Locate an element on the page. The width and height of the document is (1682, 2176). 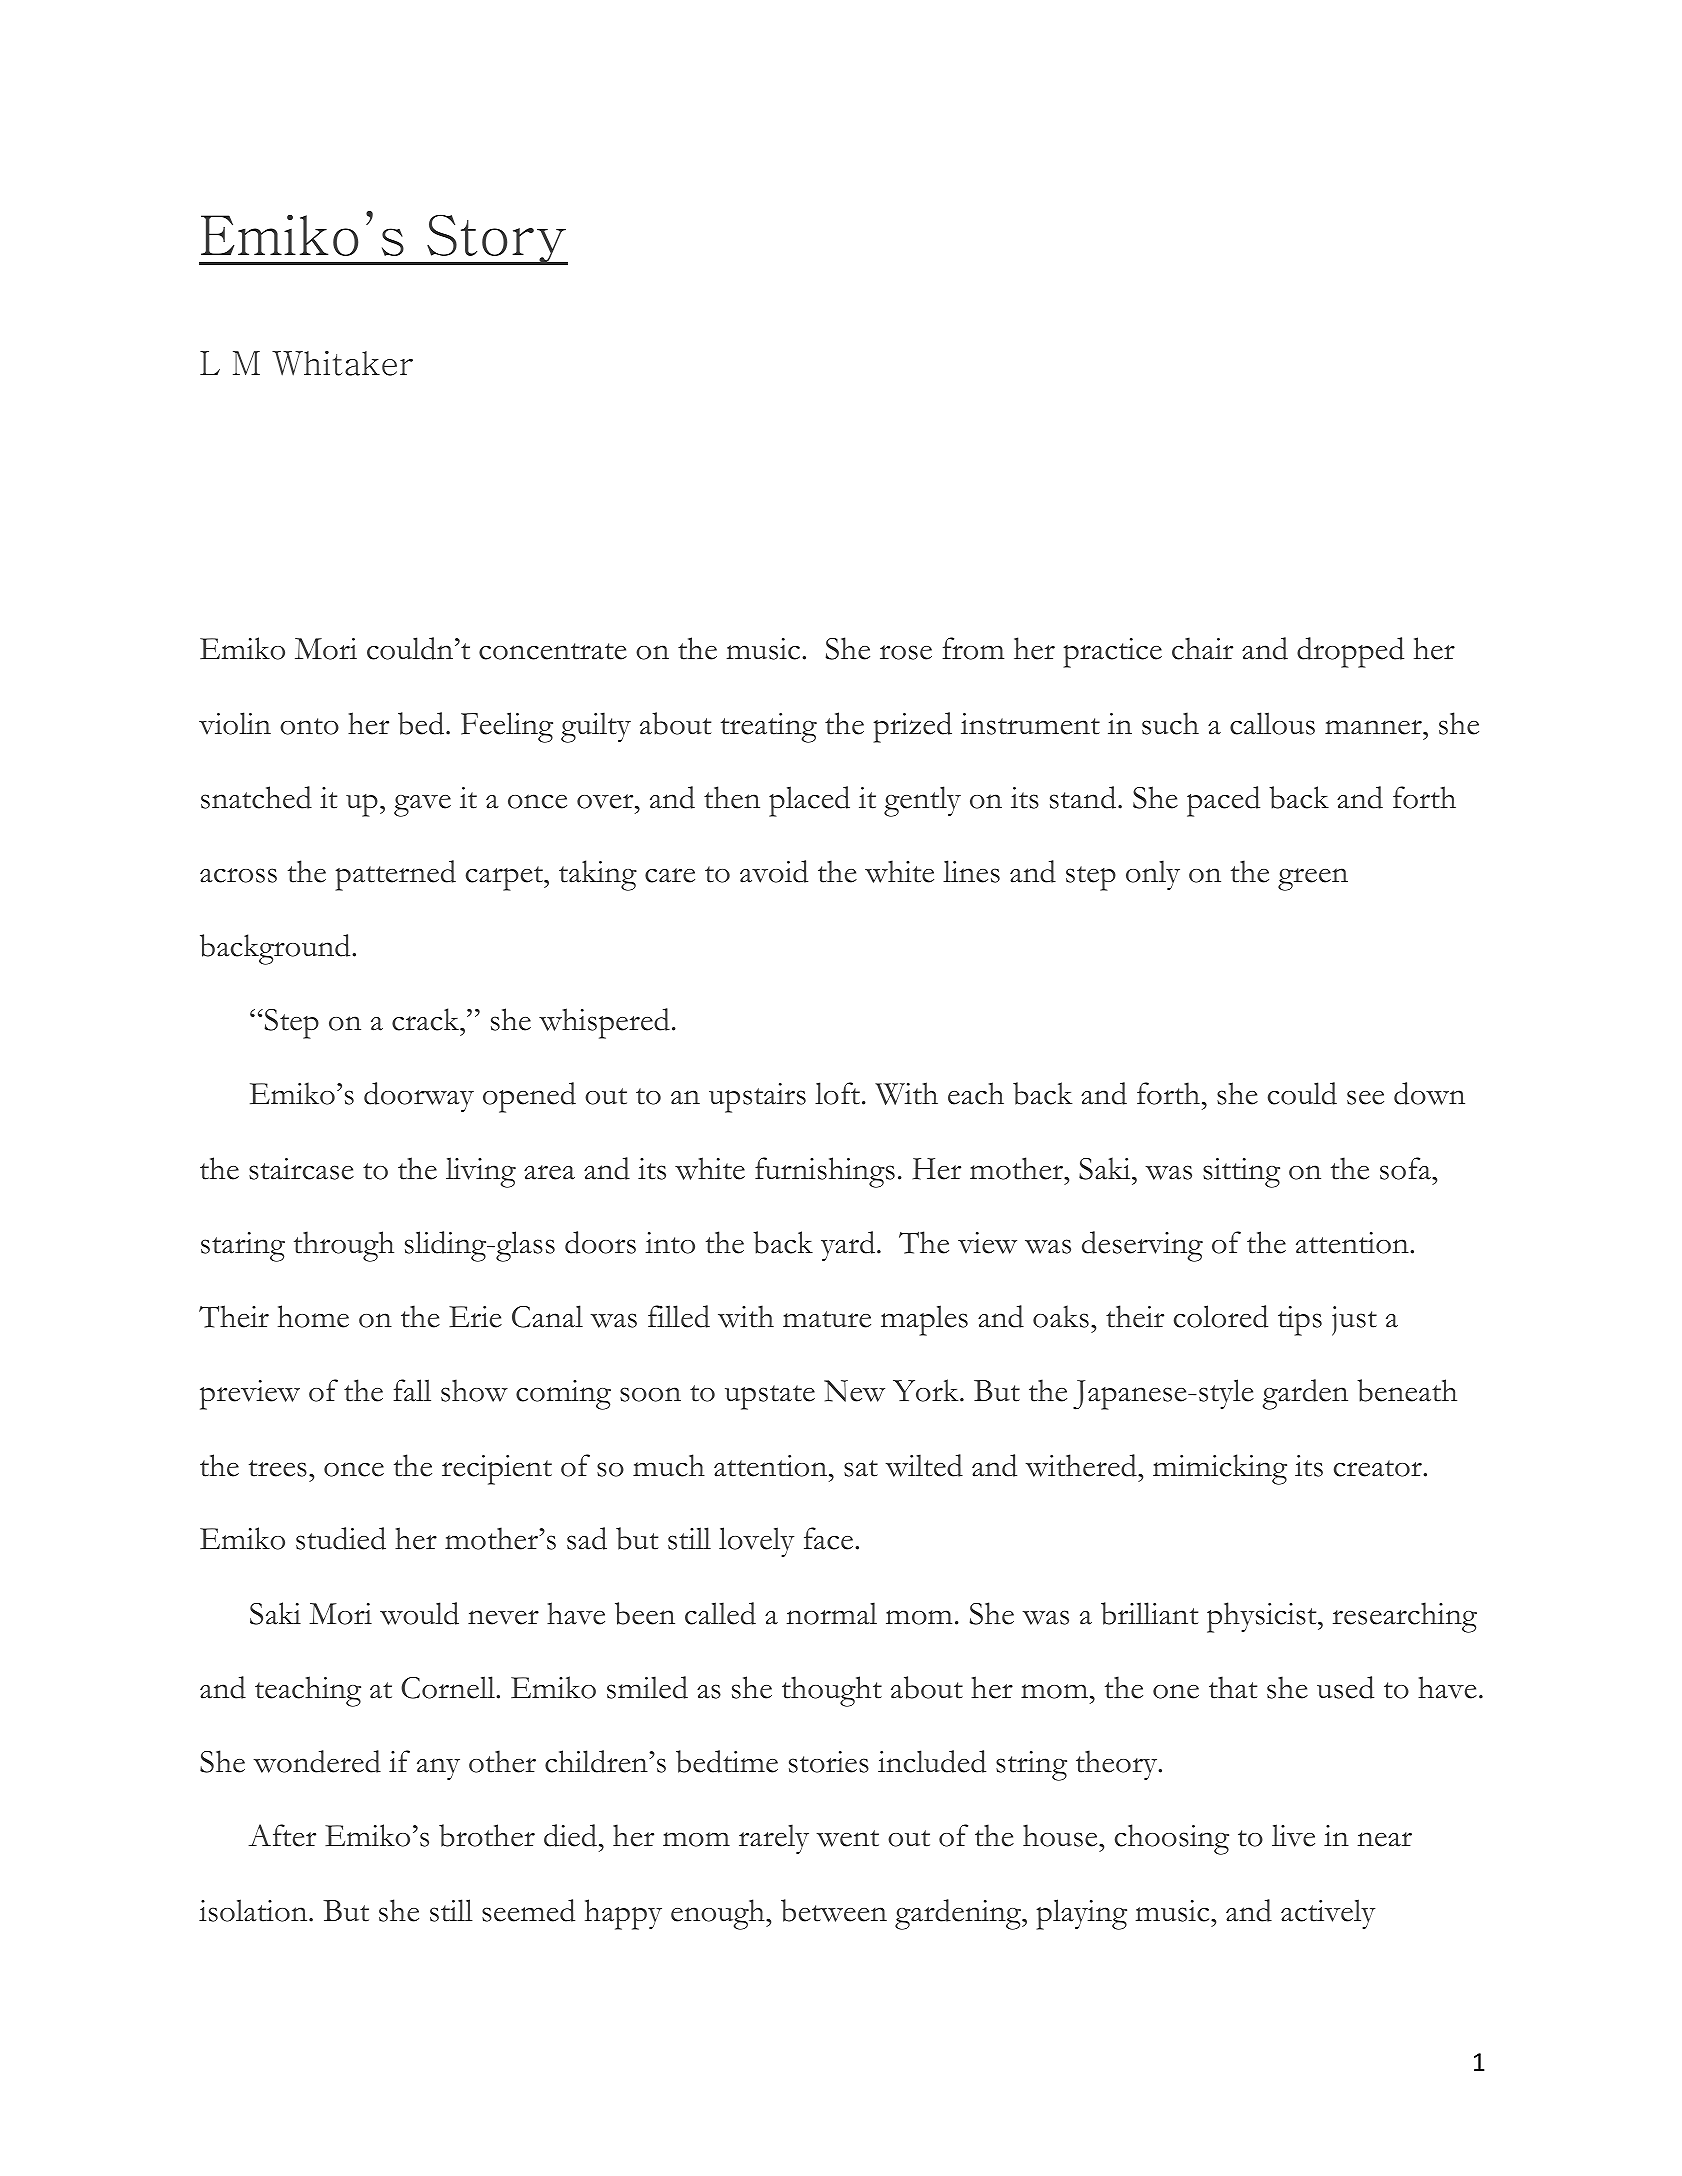
chair is located at coordinates (1202, 648).
